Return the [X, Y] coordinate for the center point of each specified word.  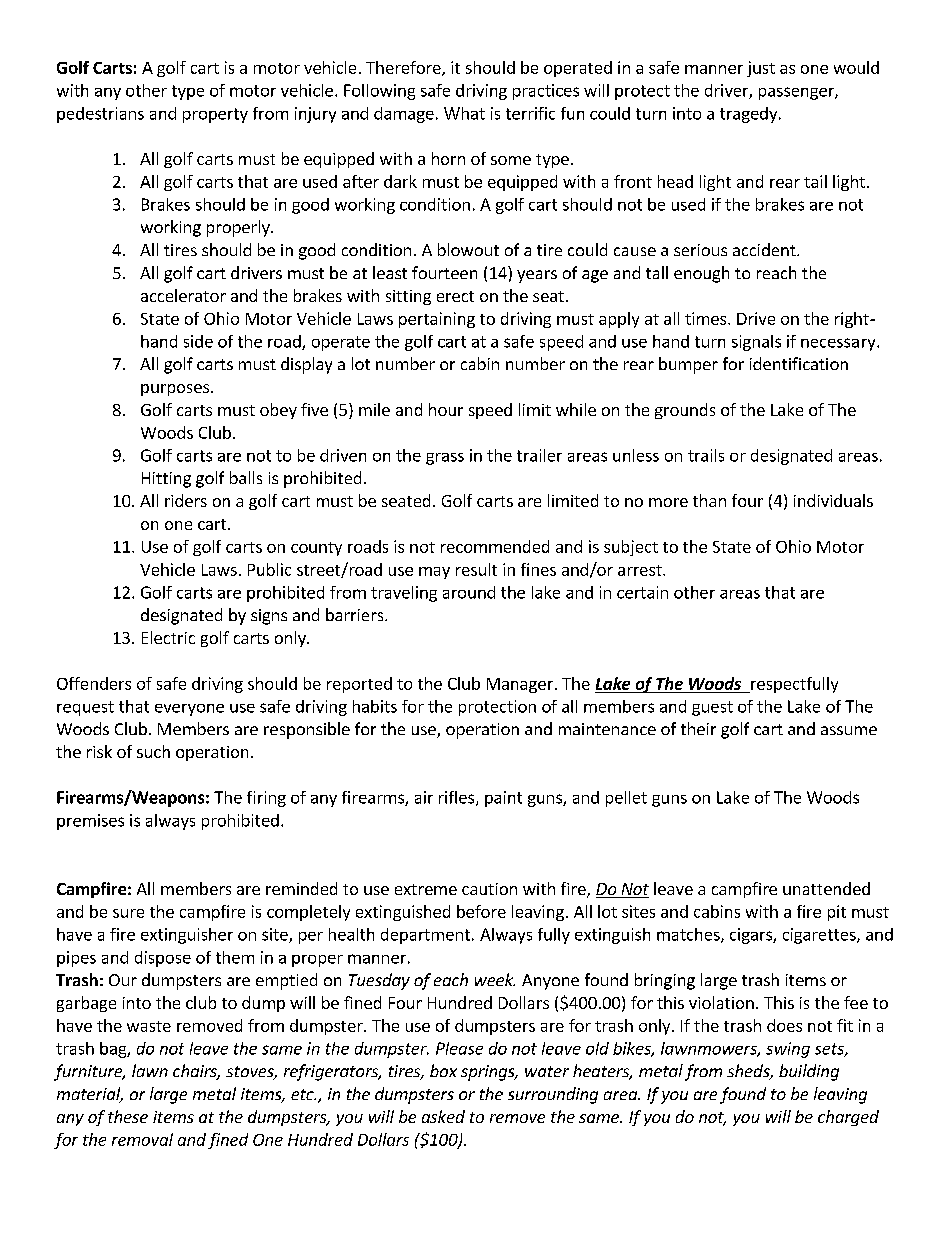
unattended [826, 888]
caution [489, 889]
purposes [176, 390]
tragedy [750, 115]
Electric [168, 637]
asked [443, 1116]
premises [90, 822]
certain [642, 592]
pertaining [437, 320]
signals [756, 343]
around [469, 592]
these [128, 1116]
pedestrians [100, 115]
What [464, 113]
